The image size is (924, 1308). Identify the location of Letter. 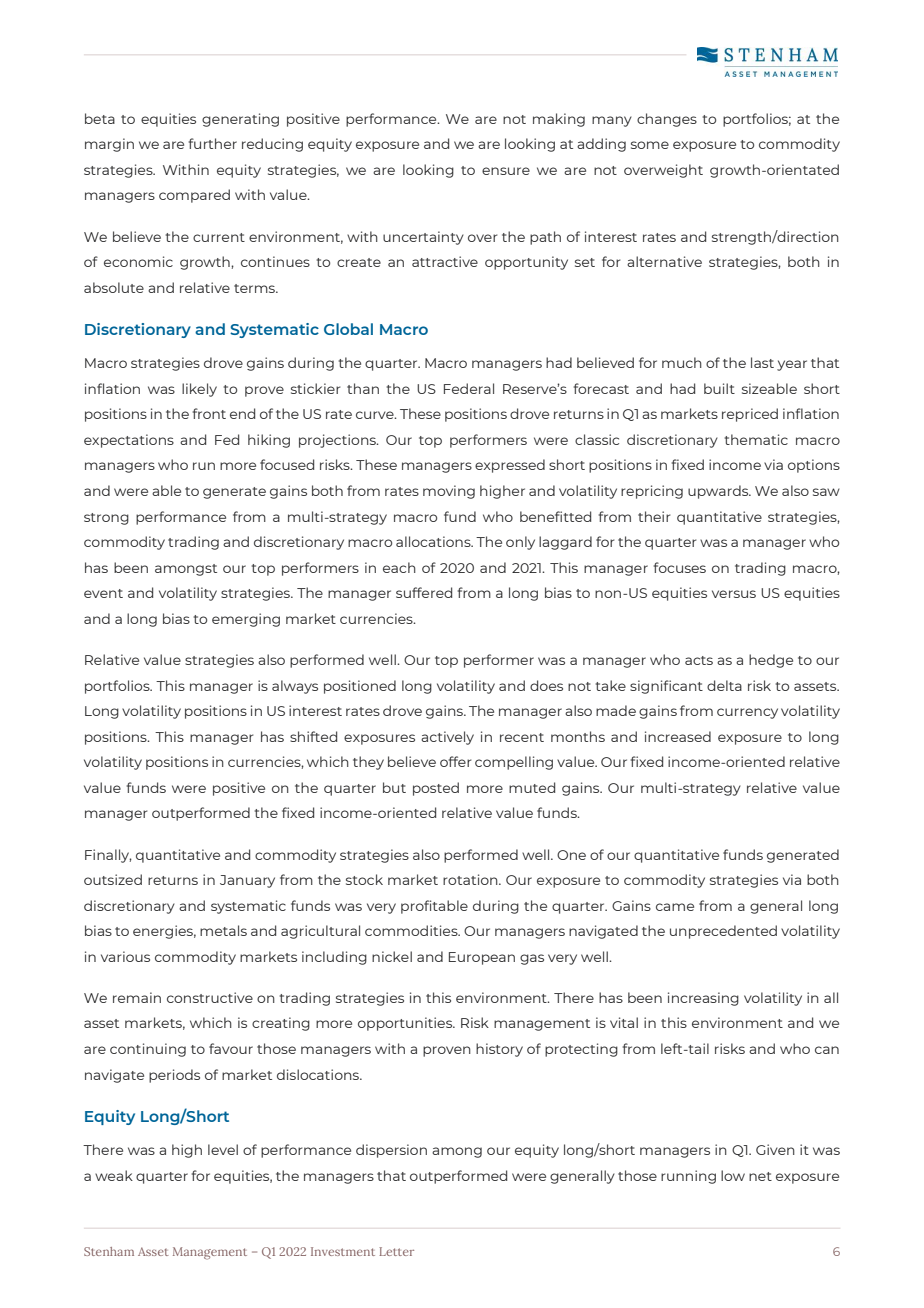
(396, 1251).
